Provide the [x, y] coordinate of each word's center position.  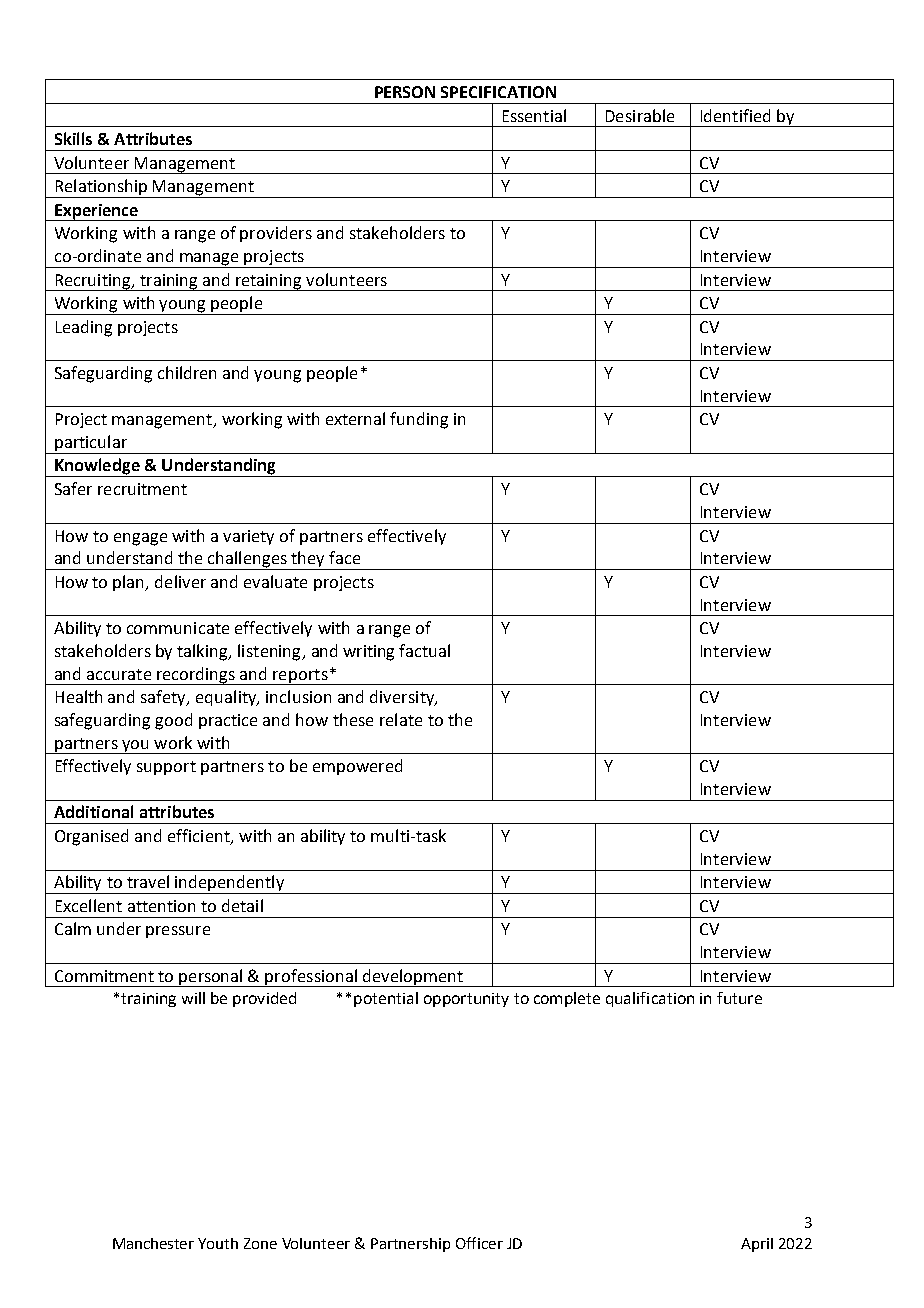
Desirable [640, 115]
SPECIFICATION [498, 92]
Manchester [153, 1243]
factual [424, 650]
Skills [73, 138]
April [757, 1245]
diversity [403, 698]
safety [165, 698]
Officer [479, 1243]
